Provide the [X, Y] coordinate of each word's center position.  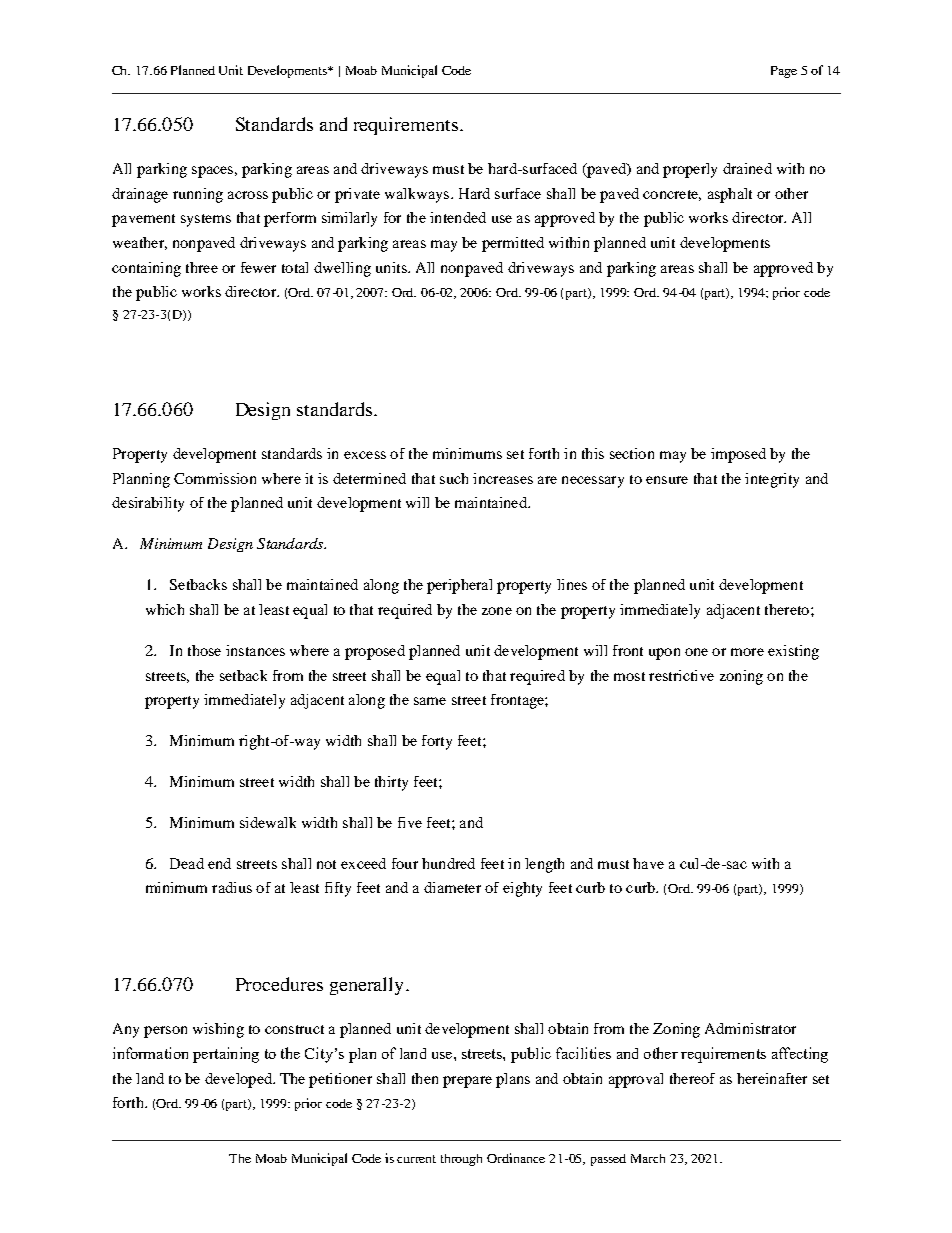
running [198, 195]
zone [497, 611]
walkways [418, 195]
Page [784, 72]
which [165, 609]
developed [239, 1080]
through [461, 1160]
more [747, 652]
